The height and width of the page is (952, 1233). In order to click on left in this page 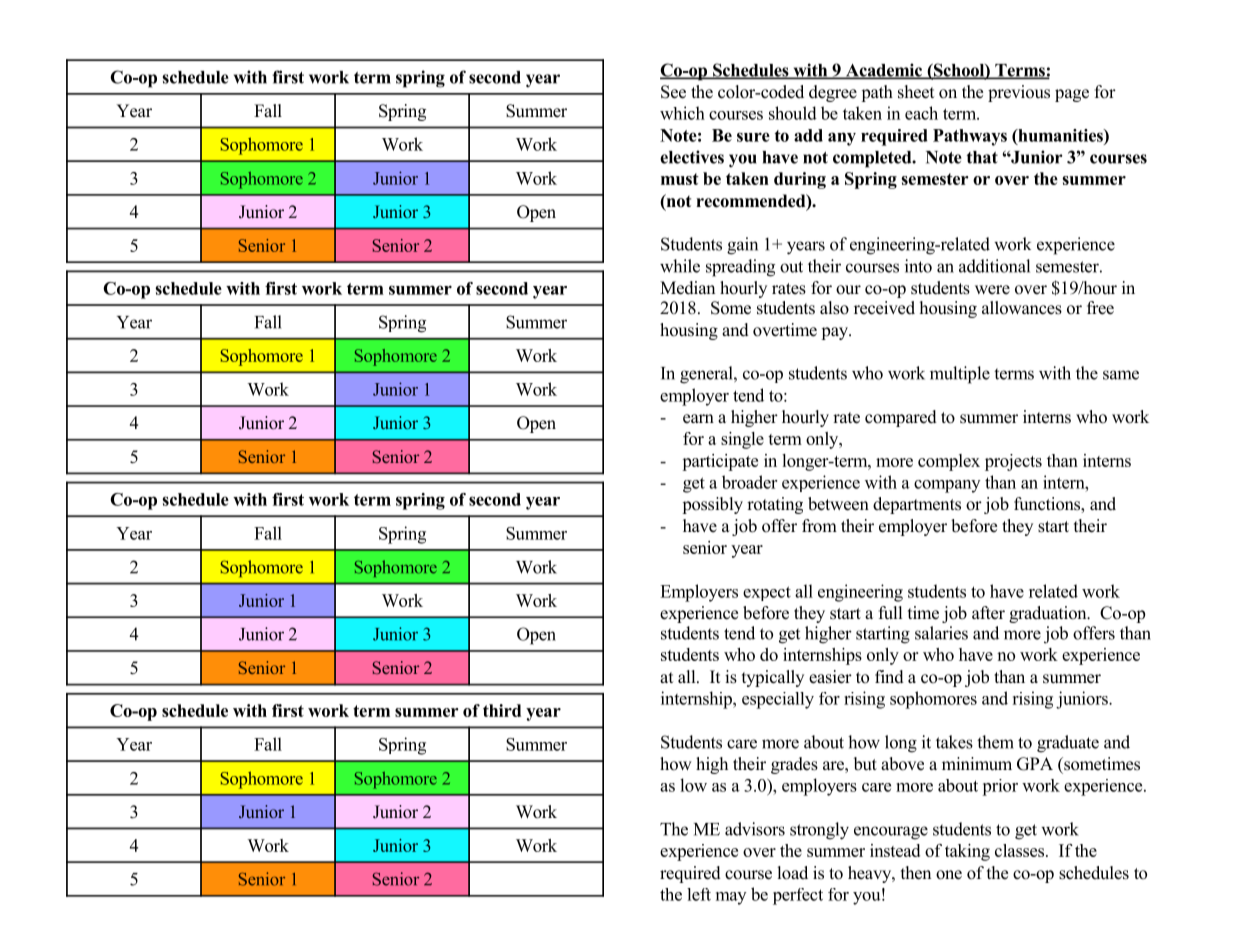, I will do `click(699, 894)`.
